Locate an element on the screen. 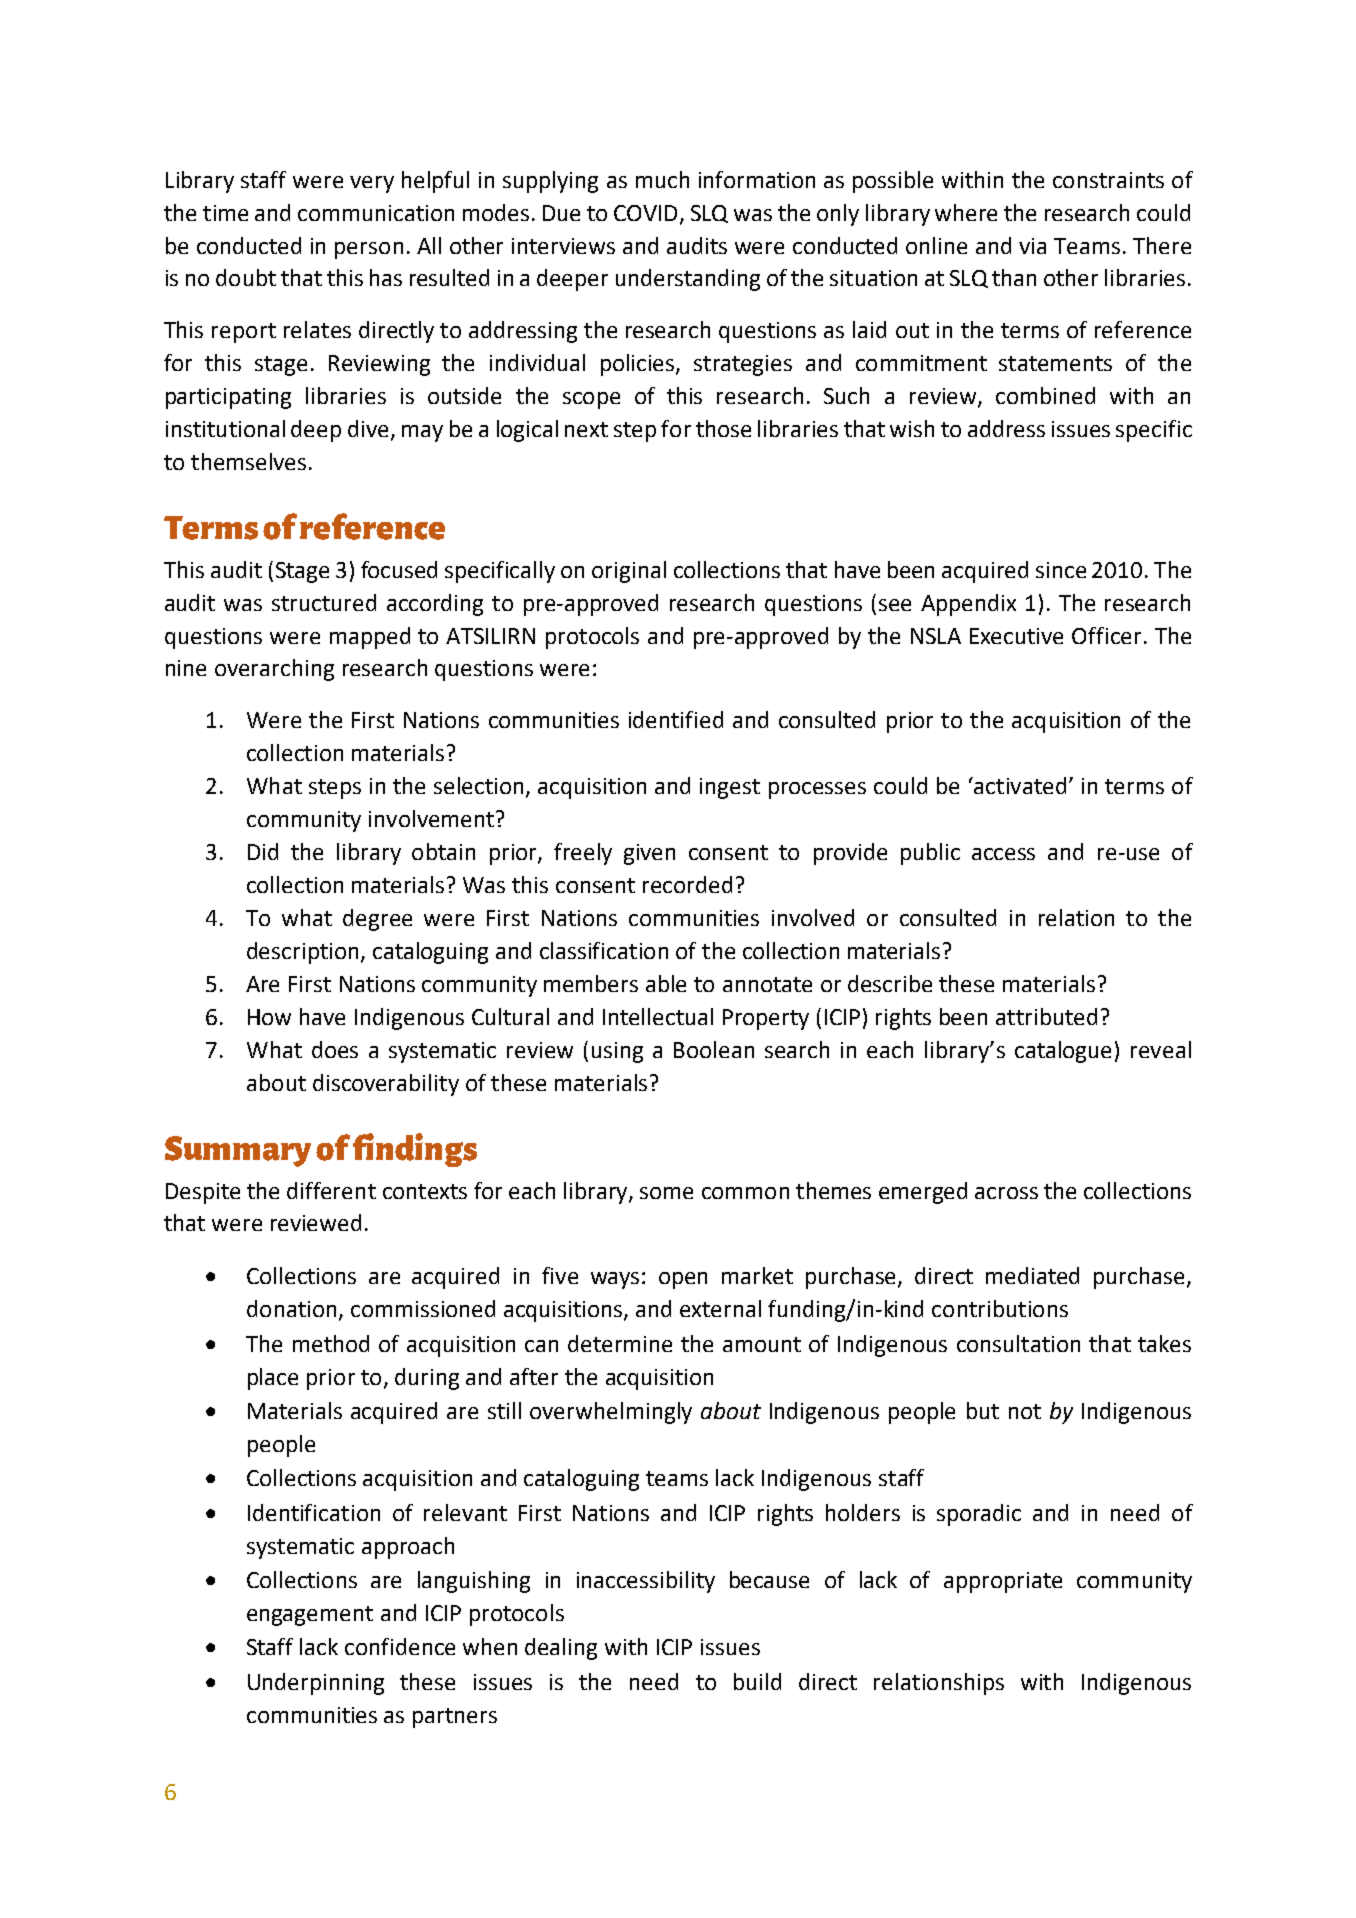  via is located at coordinates (1032, 246).
